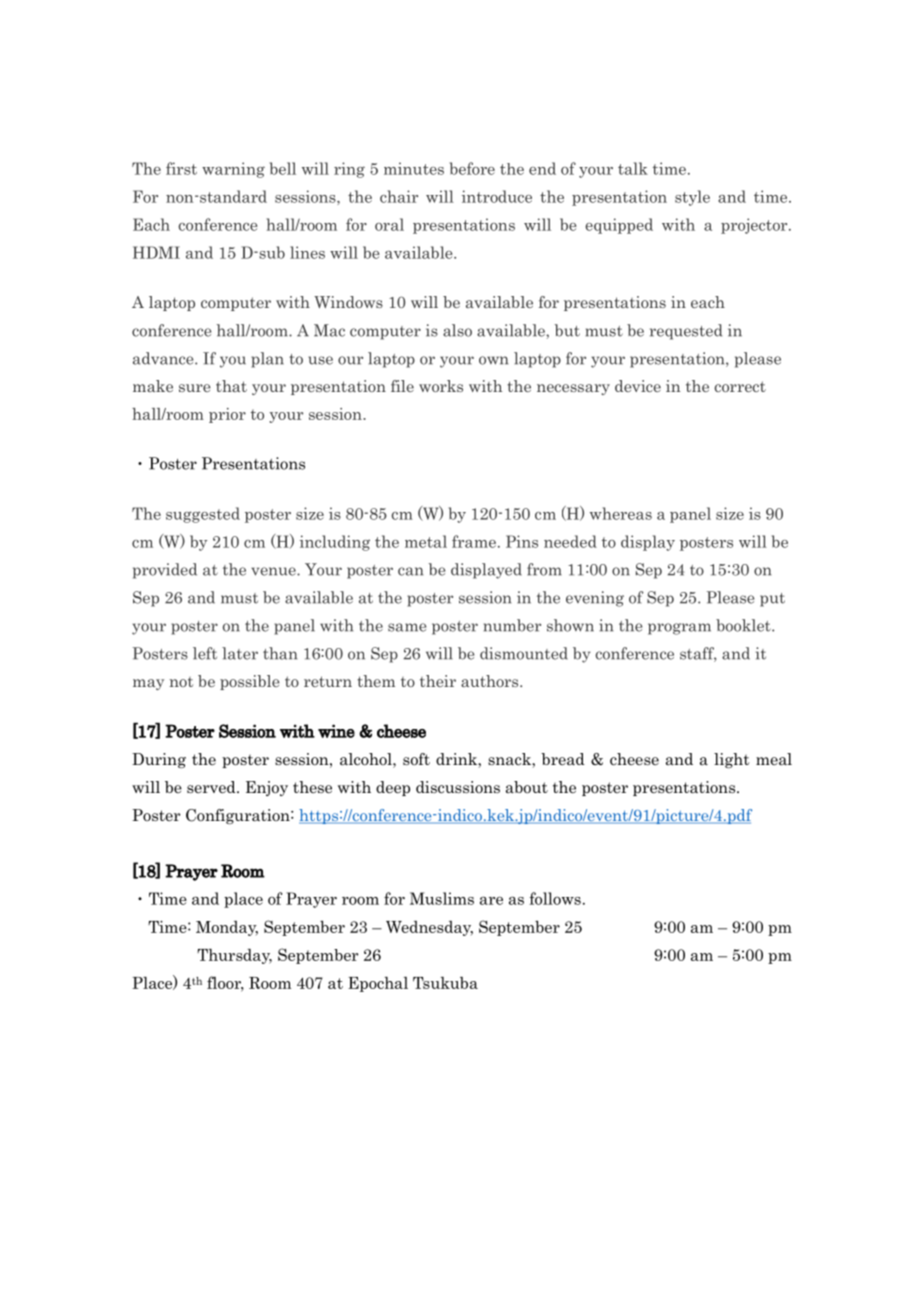  Describe the element at coordinates (692, 198) in the image. I see `style` at that location.
